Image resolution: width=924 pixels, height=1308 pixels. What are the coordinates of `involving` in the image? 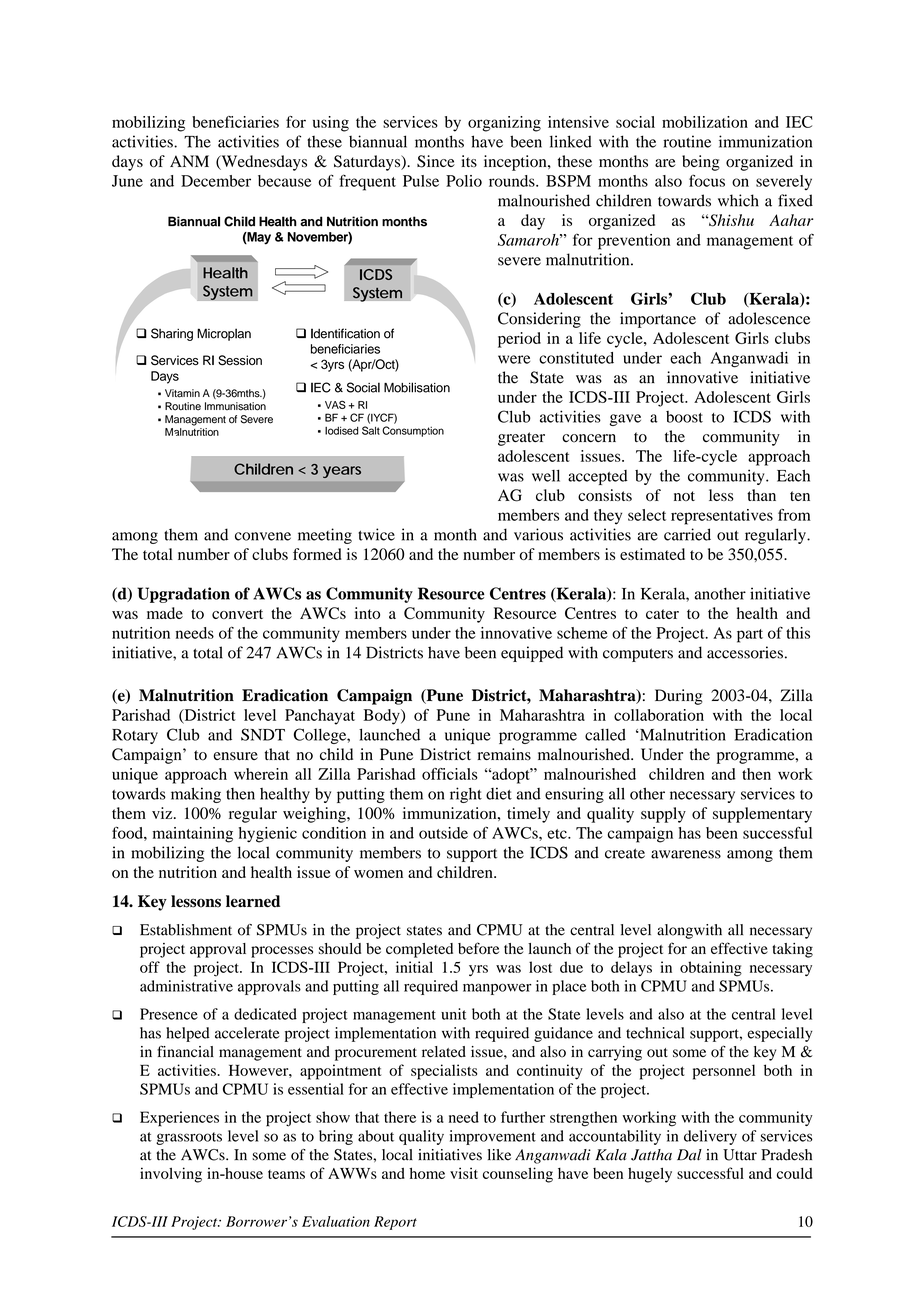 It's located at (171, 1175).
